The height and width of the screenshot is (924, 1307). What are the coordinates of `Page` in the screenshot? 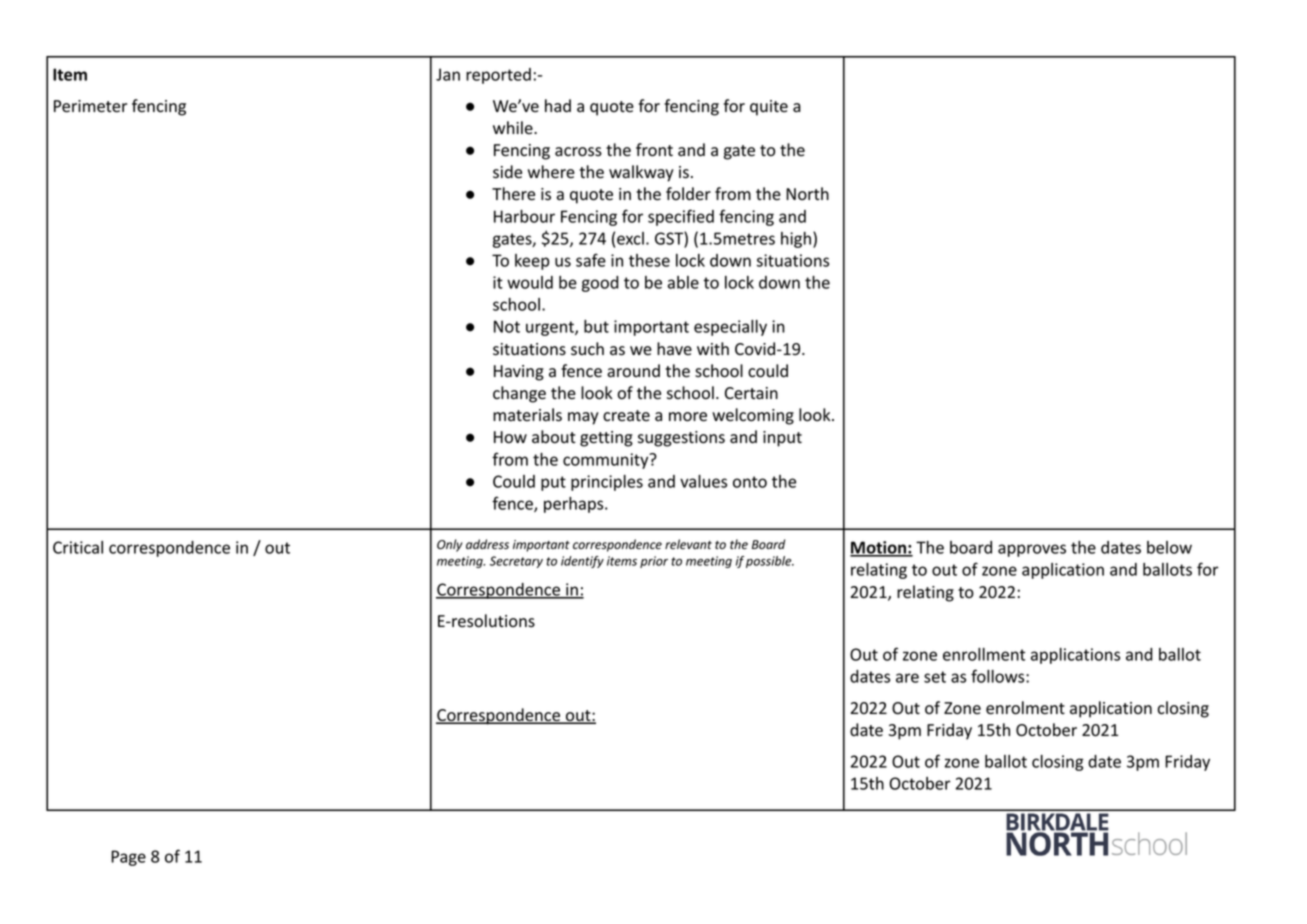 It's located at (128, 858).
